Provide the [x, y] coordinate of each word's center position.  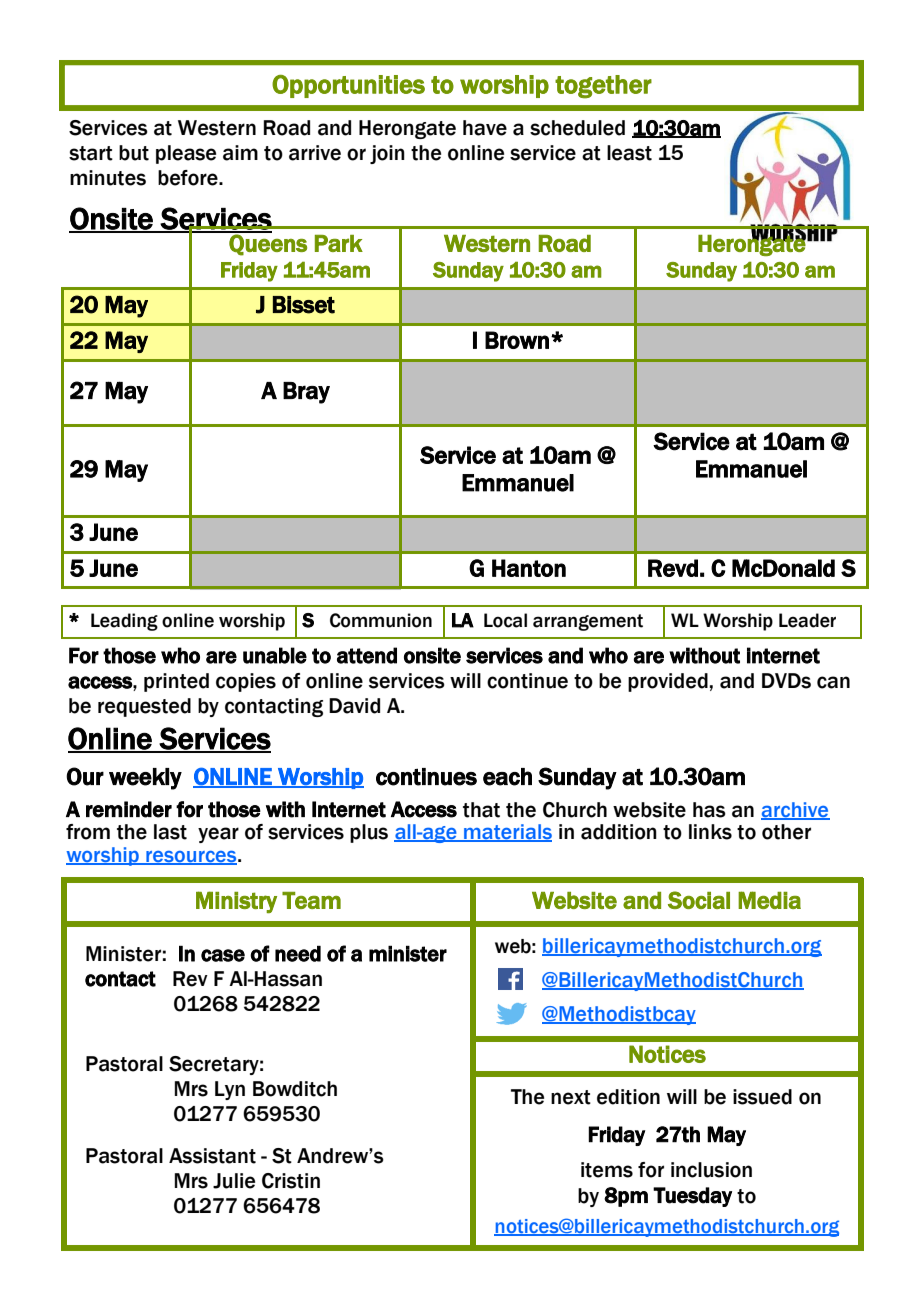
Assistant [212, 1156]
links [710, 832]
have [485, 128]
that [481, 810]
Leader [807, 620]
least [629, 153]
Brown [517, 340]
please [186, 154]
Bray [306, 393]
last [170, 832]
